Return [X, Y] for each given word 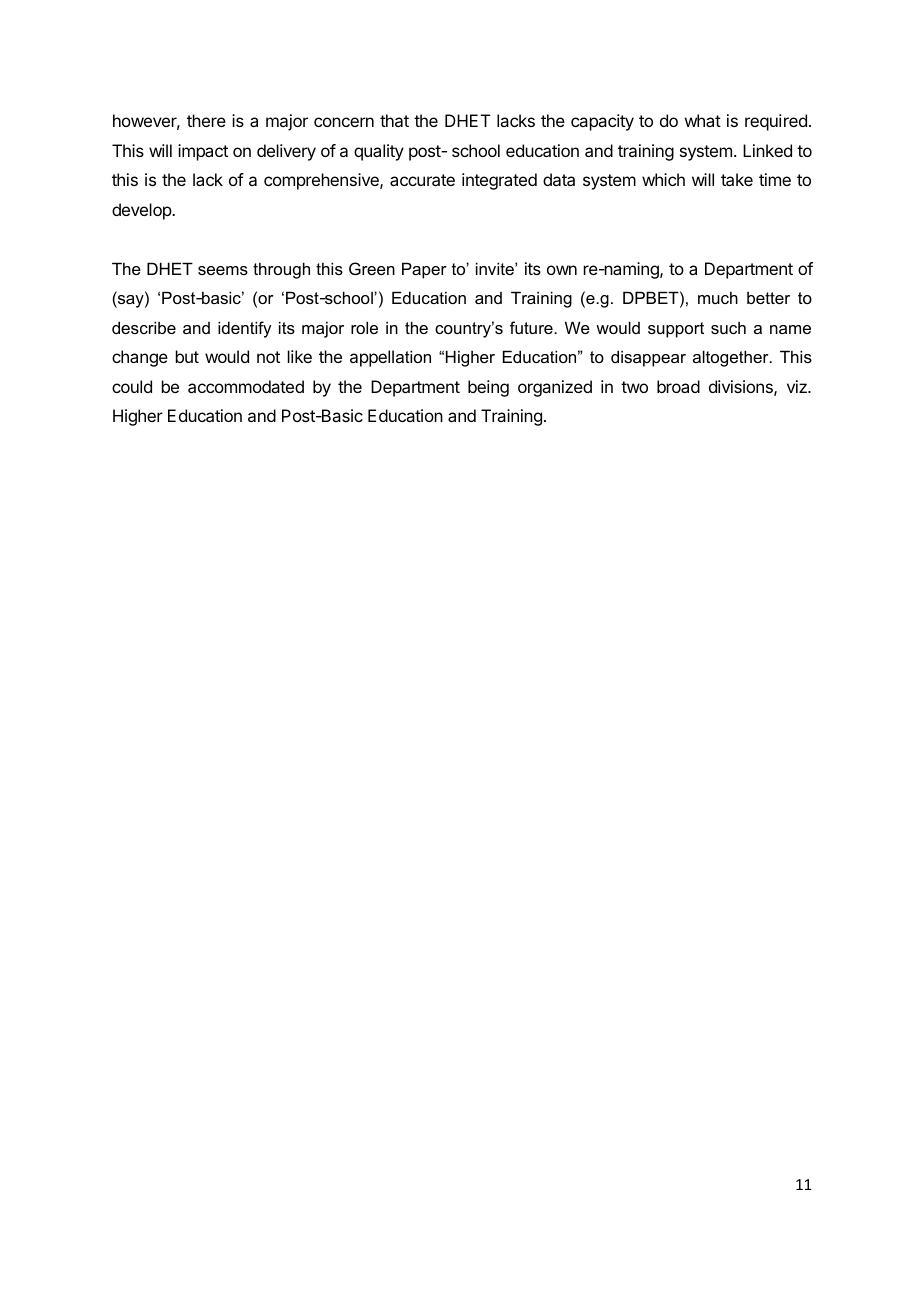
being [488, 388]
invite [496, 268]
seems [223, 270]
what [703, 120]
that [394, 120]
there [206, 120]
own [562, 270]
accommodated [246, 386]
